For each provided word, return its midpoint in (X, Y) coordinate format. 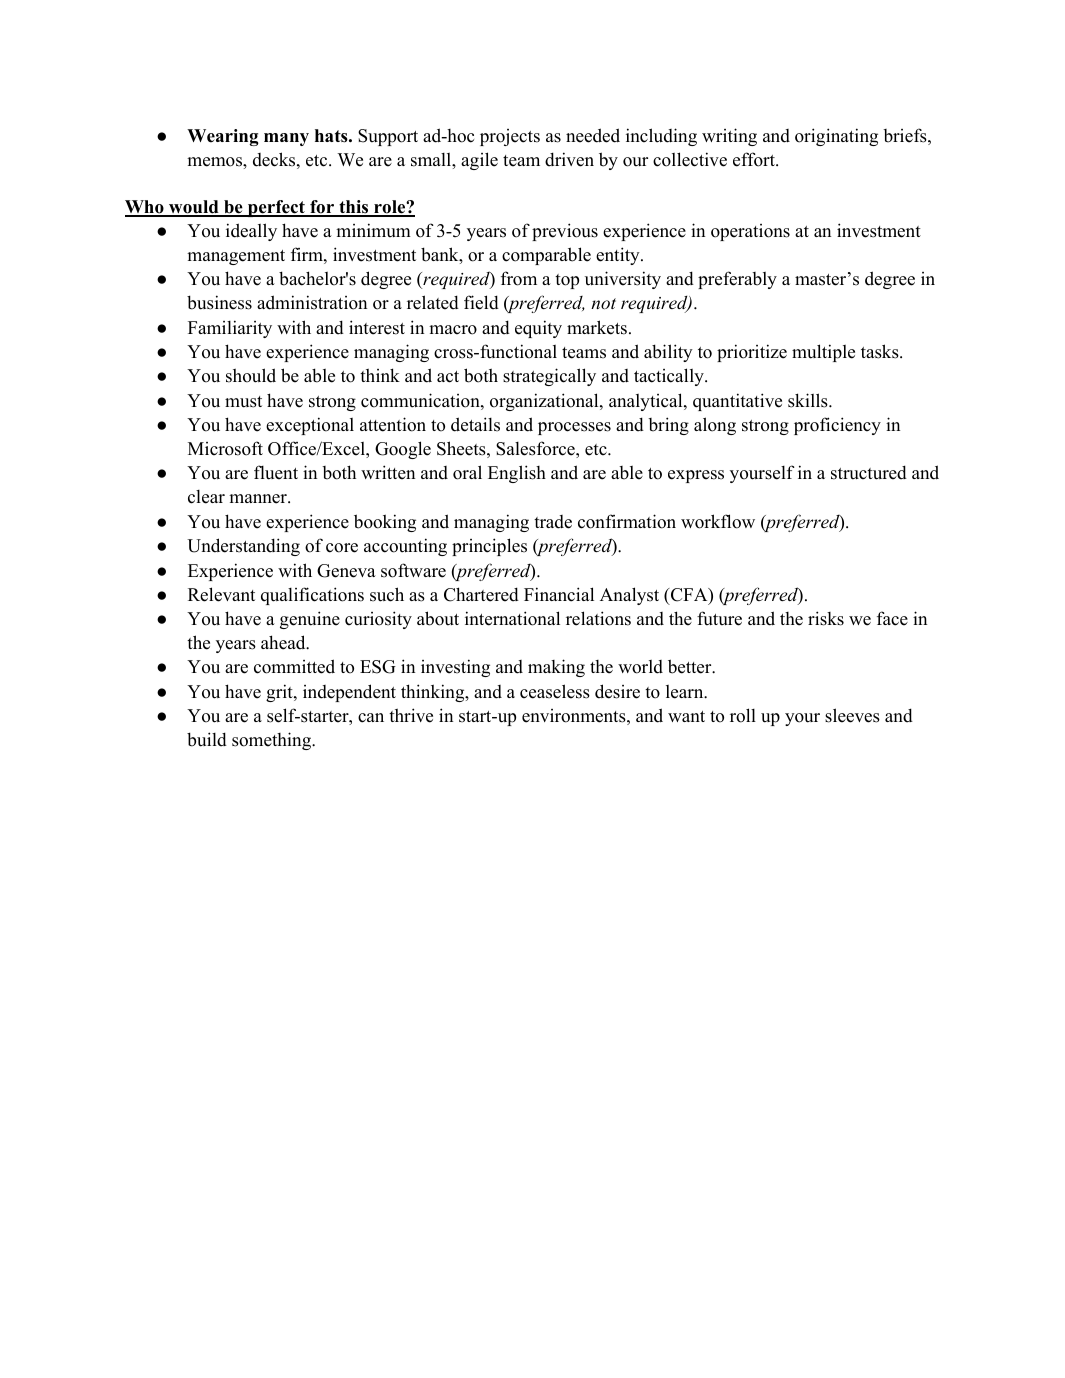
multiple (823, 353)
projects (510, 137)
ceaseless (555, 691)
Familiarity (230, 329)
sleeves (852, 715)
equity (538, 329)
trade (553, 522)
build (207, 739)
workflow (718, 521)
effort (755, 159)
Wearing (223, 137)
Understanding (243, 547)
